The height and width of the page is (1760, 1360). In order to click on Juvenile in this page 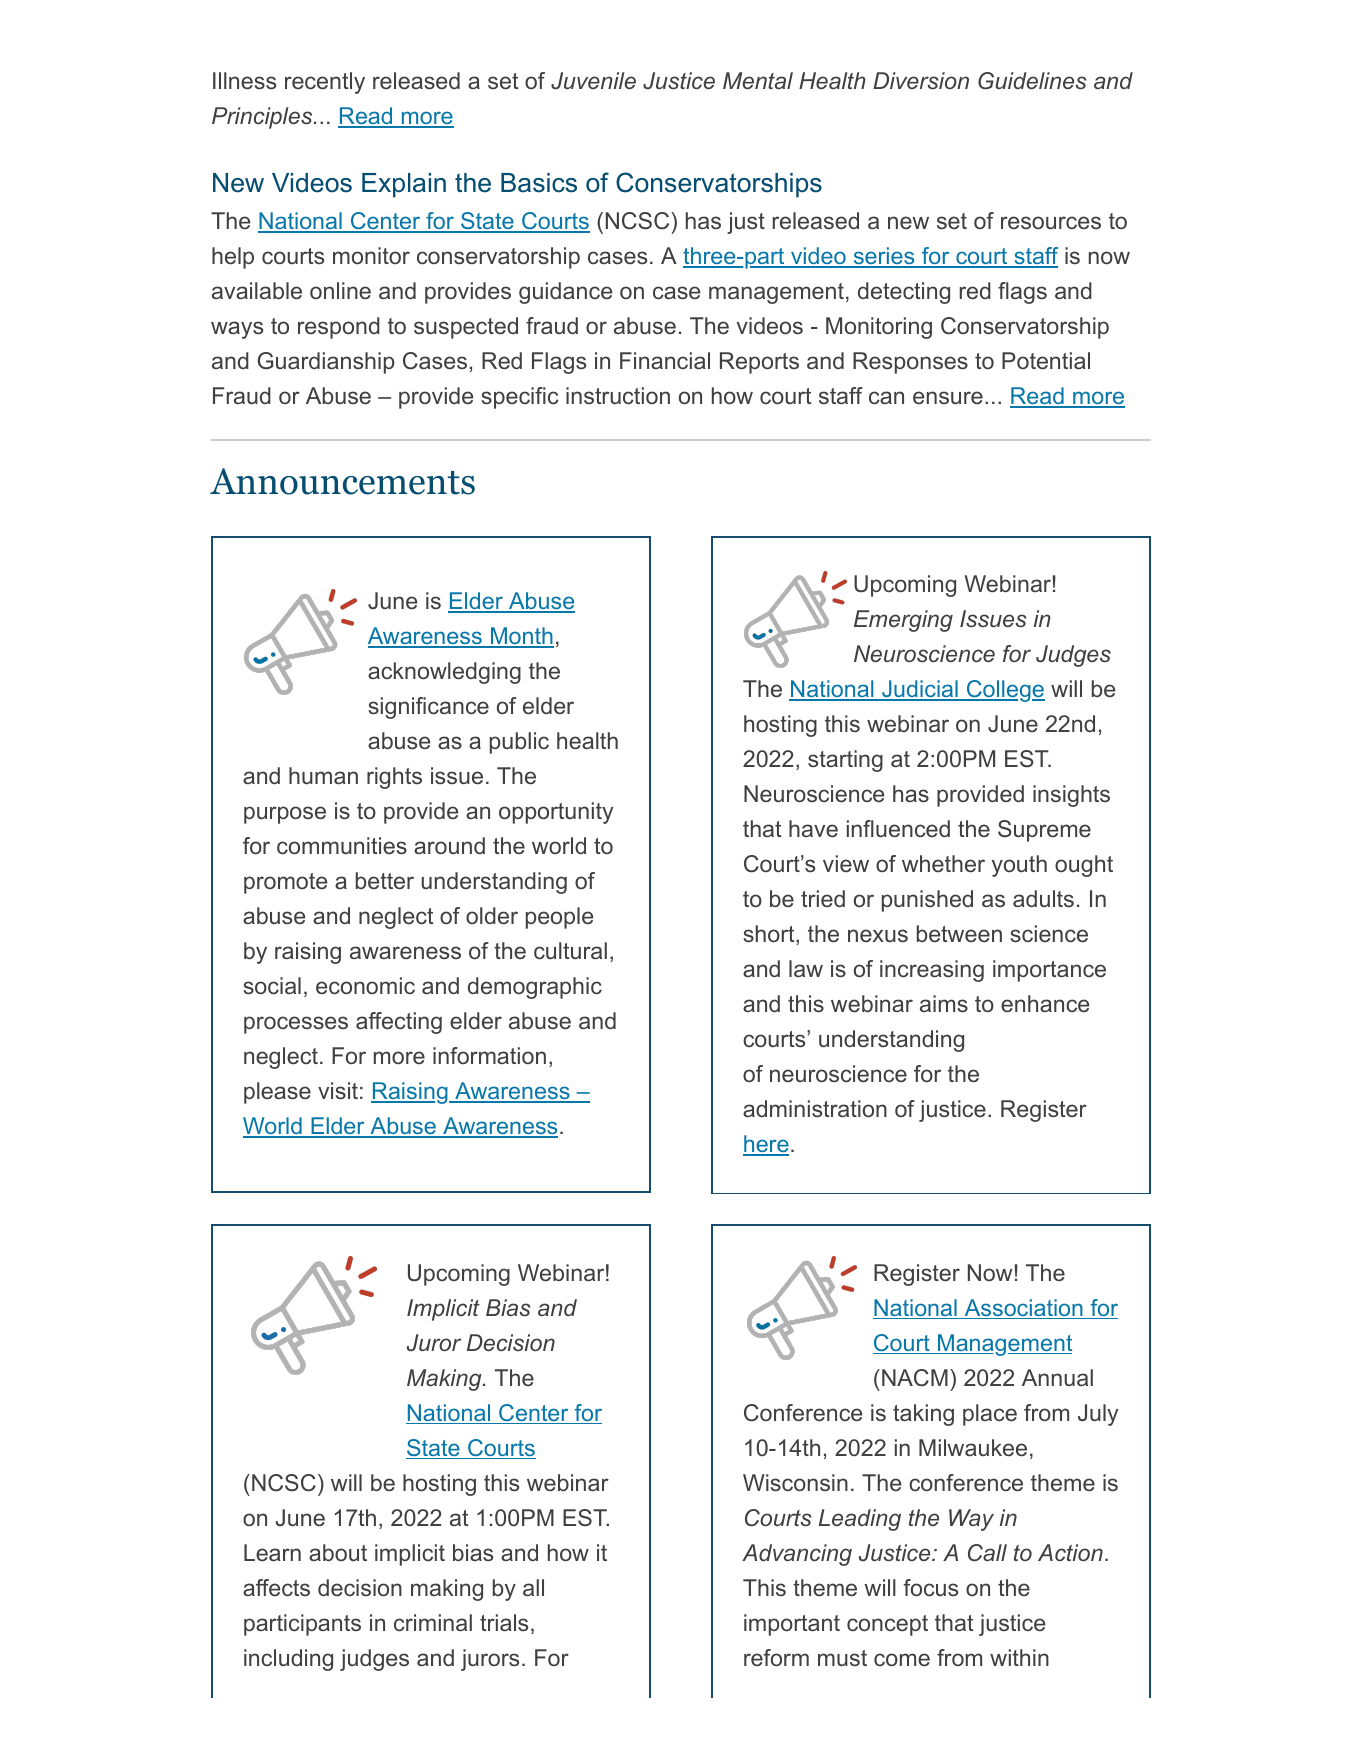, I will do `click(593, 80)`.
